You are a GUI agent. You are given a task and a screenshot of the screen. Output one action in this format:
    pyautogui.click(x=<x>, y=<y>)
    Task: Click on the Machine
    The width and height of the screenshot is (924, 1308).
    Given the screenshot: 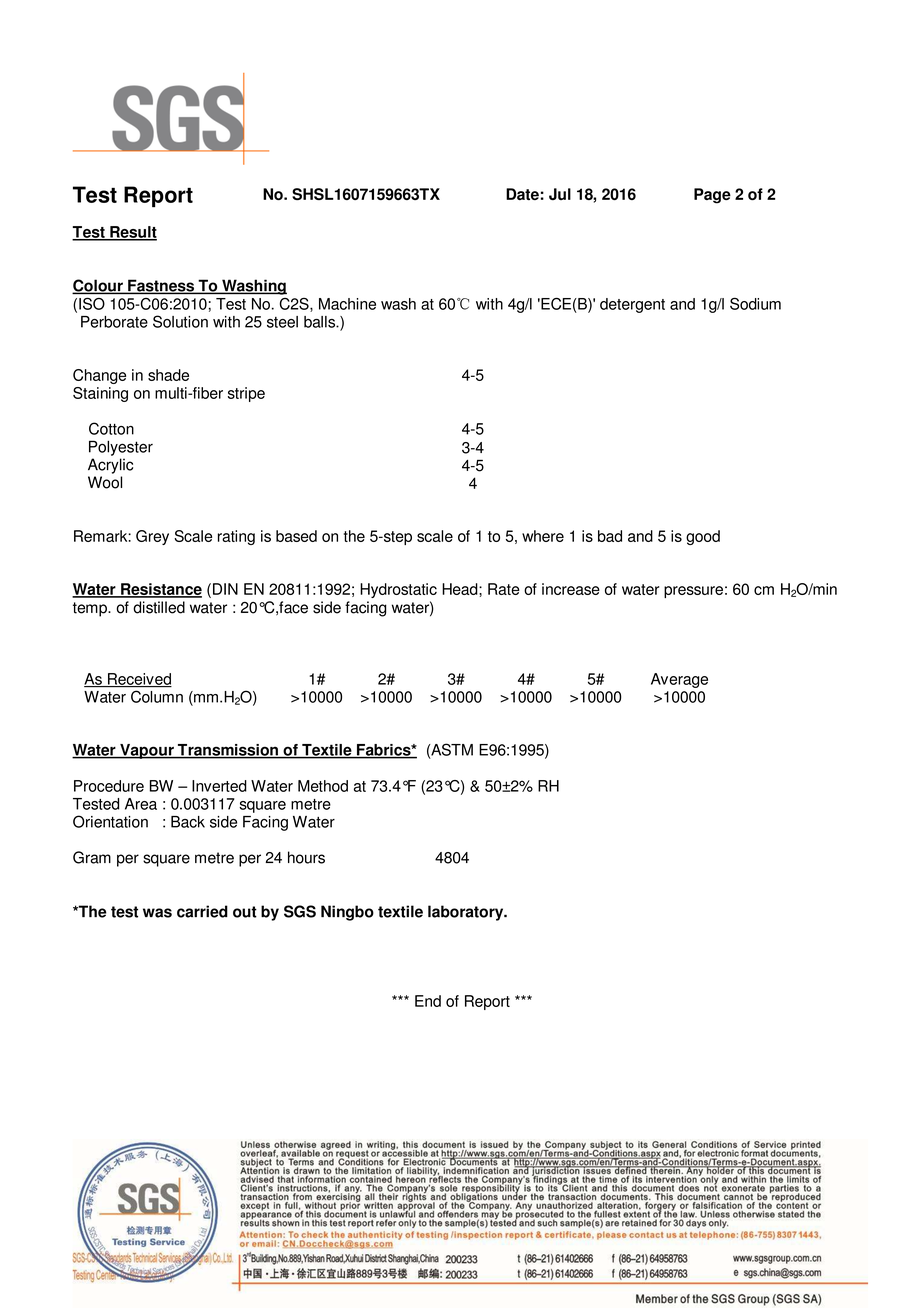 What is the action you would take?
    pyautogui.click(x=347, y=304)
